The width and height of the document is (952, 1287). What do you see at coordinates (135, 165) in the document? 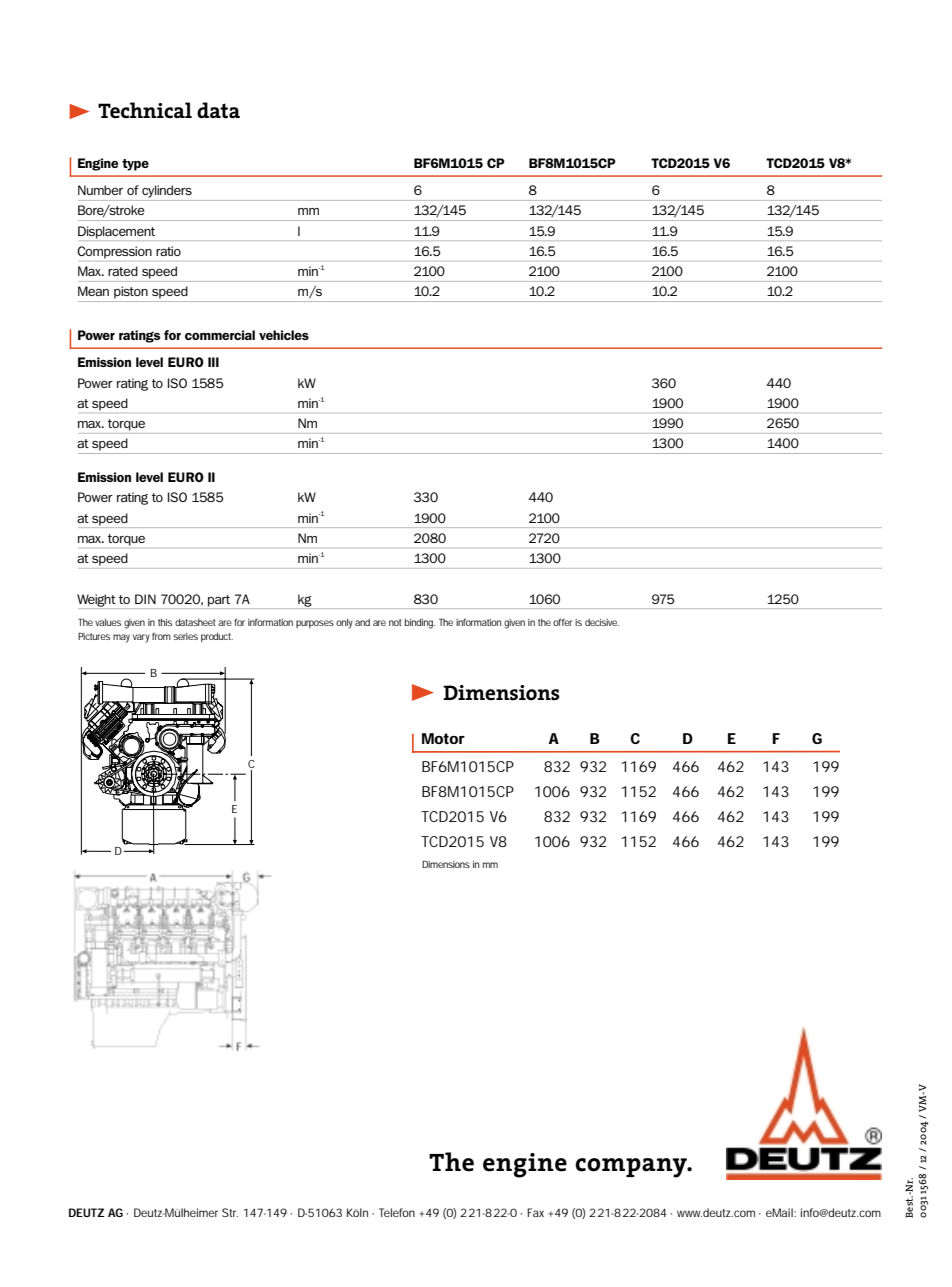
I see `type` at bounding box center [135, 165].
